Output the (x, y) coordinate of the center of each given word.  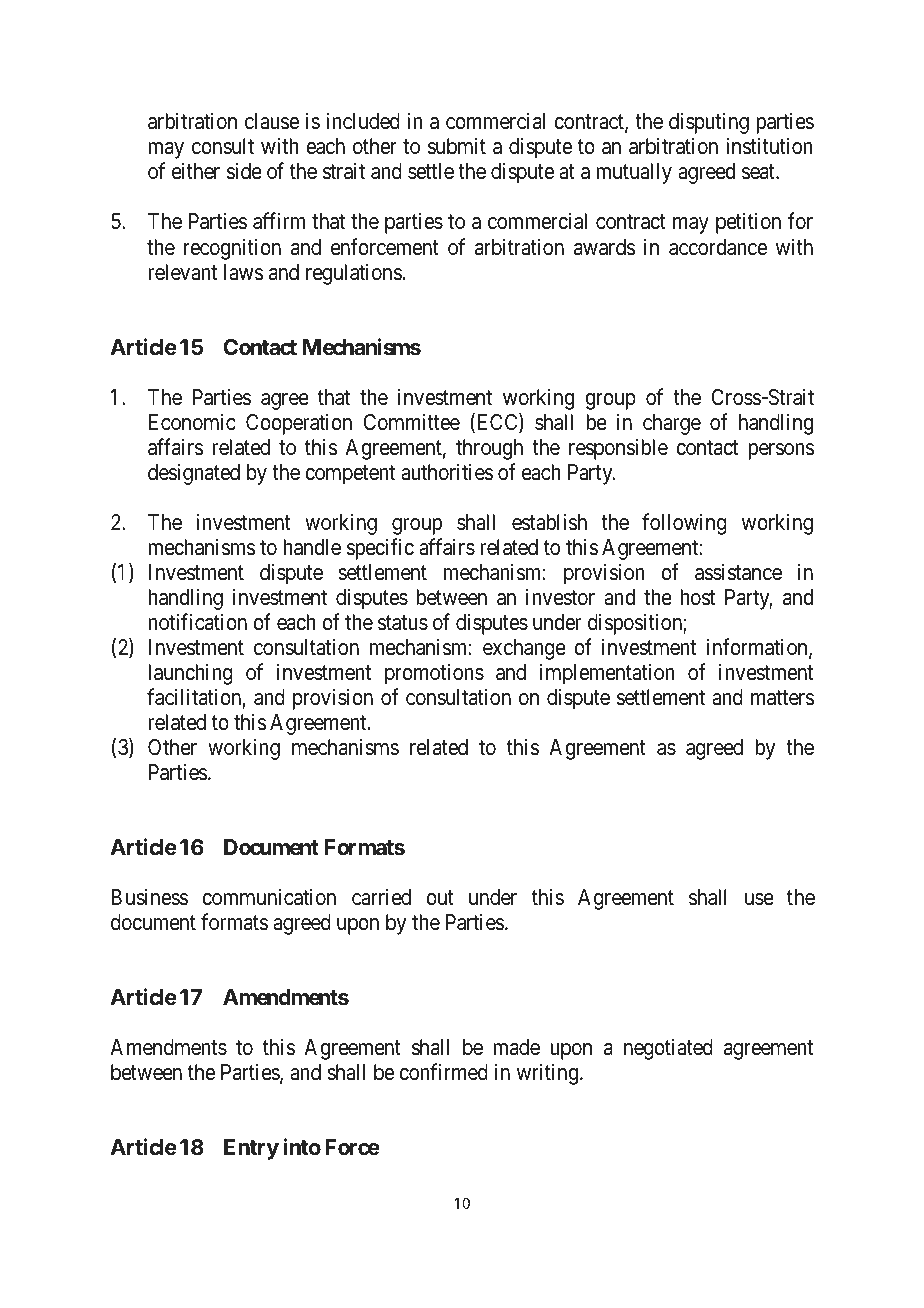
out (440, 898)
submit (457, 146)
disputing (709, 123)
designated (194, 474)
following (684, 524)
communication (269, 897)
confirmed (443, 1072)
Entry (251, 1149)
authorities (447, 472)
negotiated (668, 1049)
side (244, 171)
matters (783, 698)
